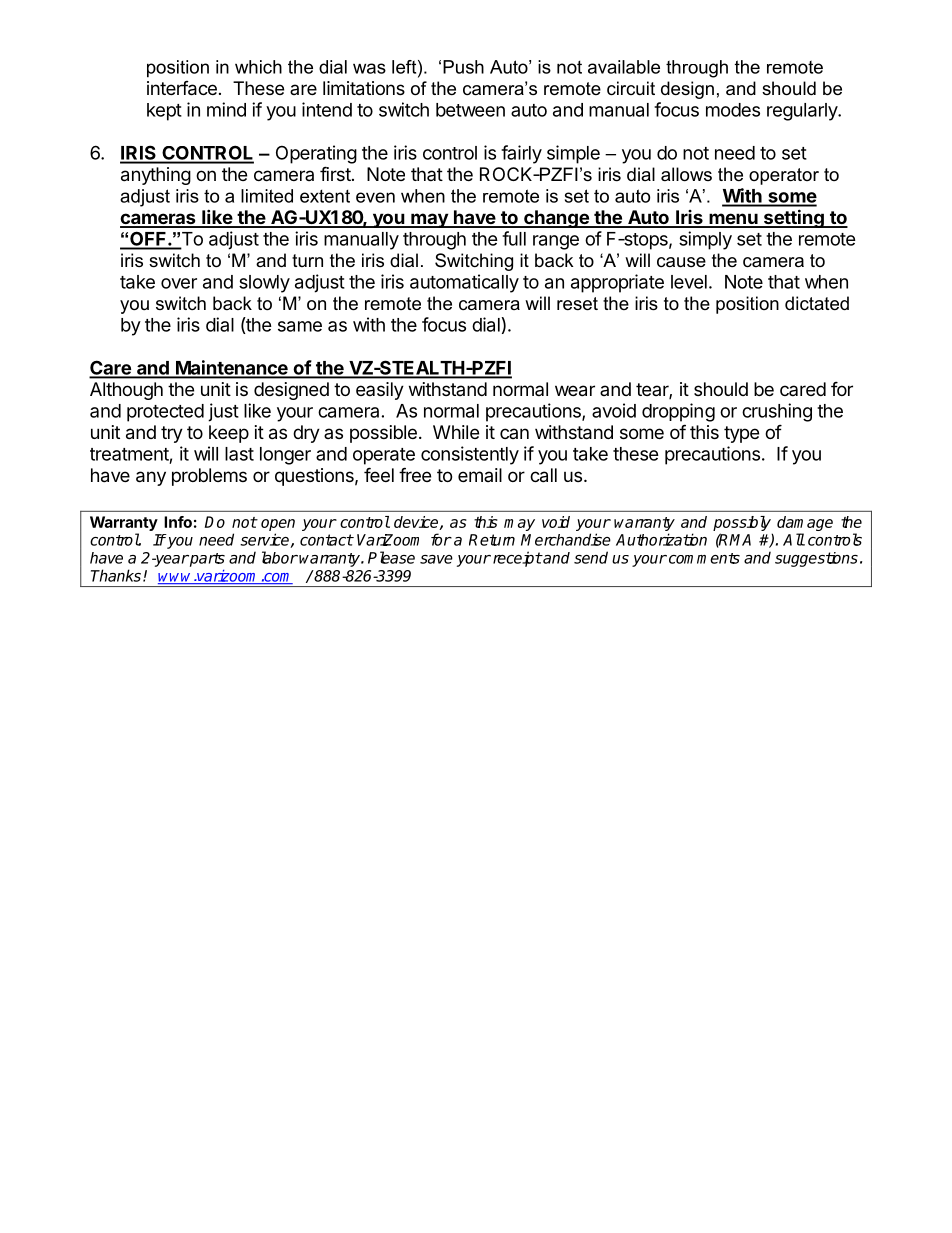 The image size is (952, 1233). Describe the element at coordinates (705, 240) in the screenshot. I see `simply` at that location.
